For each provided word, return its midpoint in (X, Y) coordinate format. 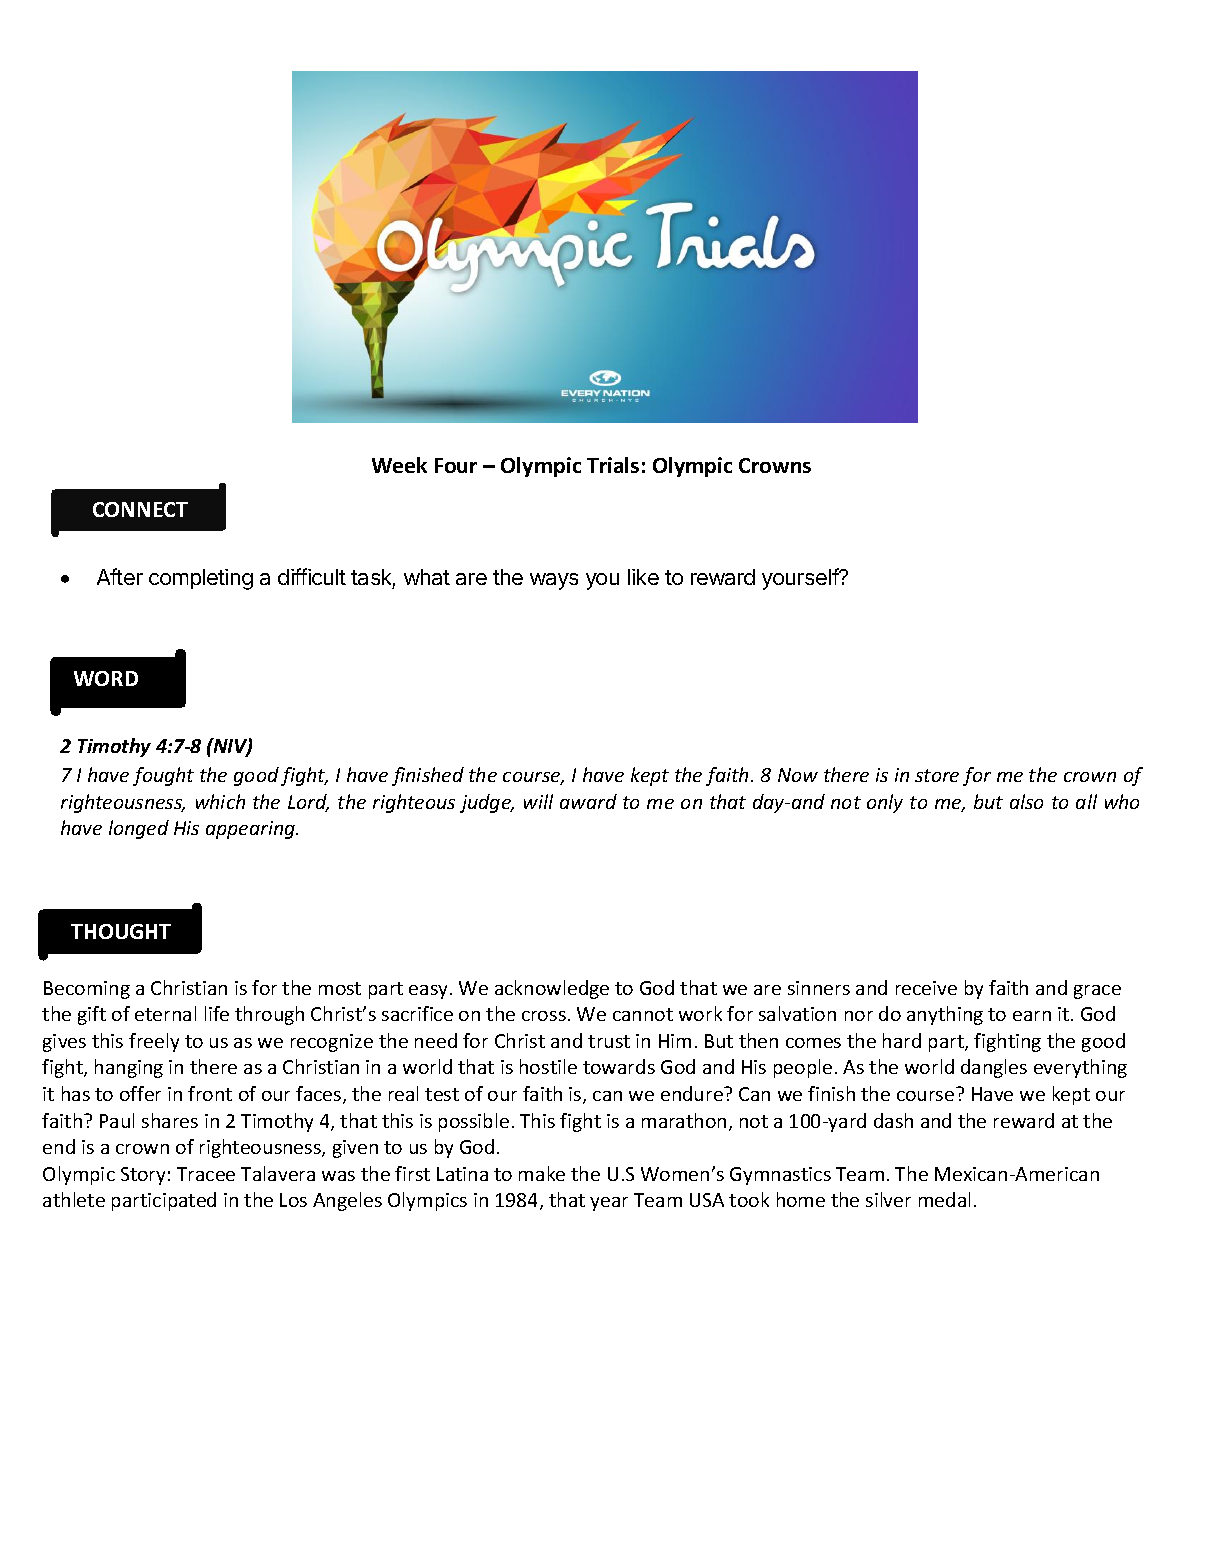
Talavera (278, 1173)
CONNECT (140, 509)
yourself (801, 579)
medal (944, 1199)
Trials (613, 465)
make (542, 1173)
